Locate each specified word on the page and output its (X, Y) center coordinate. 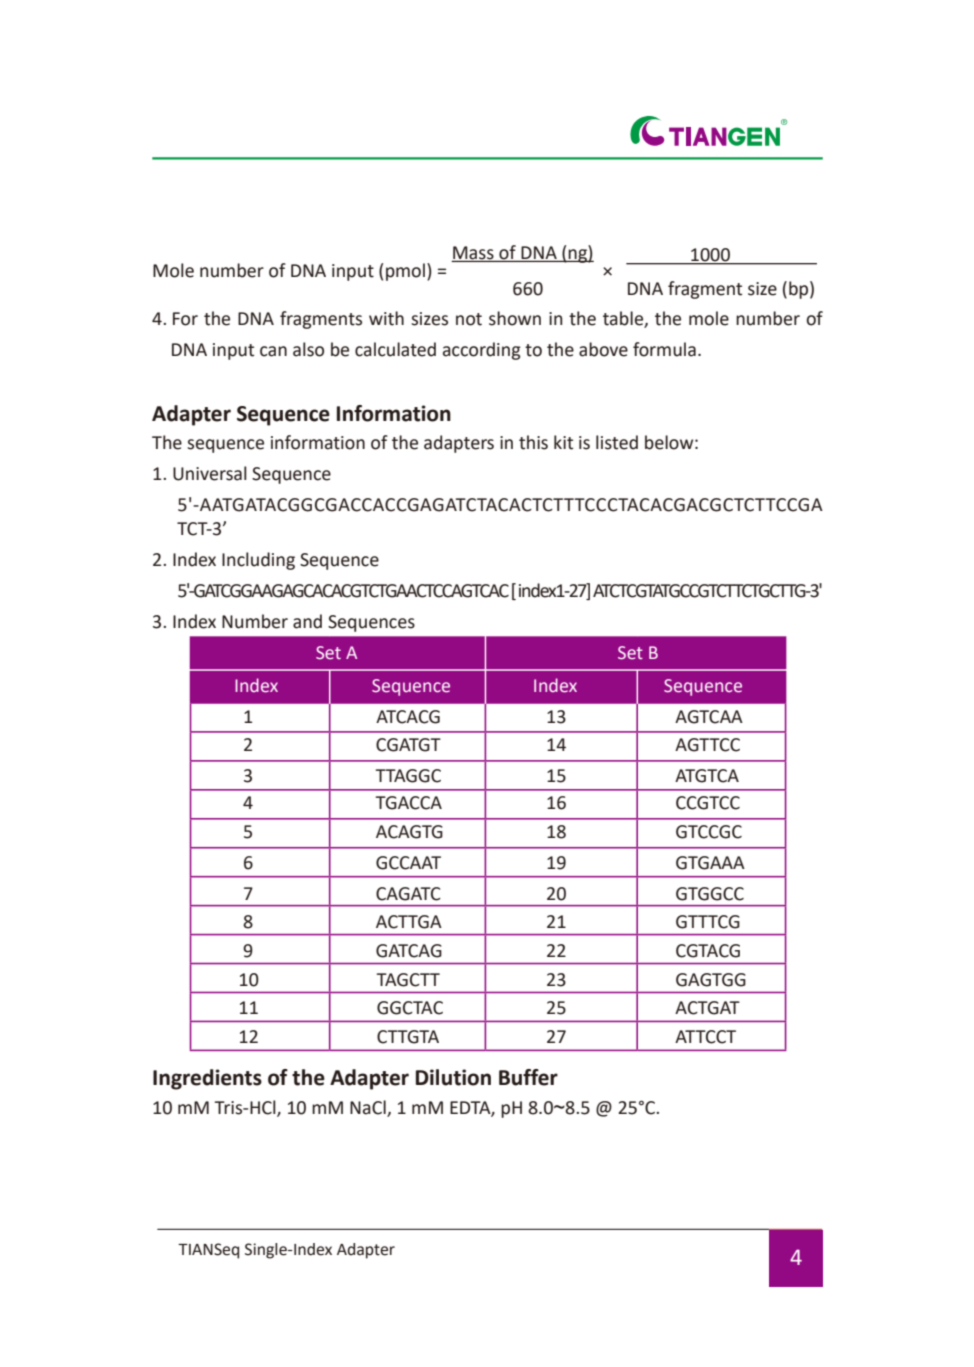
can (273, 351)
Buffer (528, 1077)
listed (617, 442)
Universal (210, 473)
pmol (405, 272)
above (603, 349)
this (533, 442)
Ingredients (207, 1079)
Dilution (453, 1077)
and (307, 621)
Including (258, 561)
